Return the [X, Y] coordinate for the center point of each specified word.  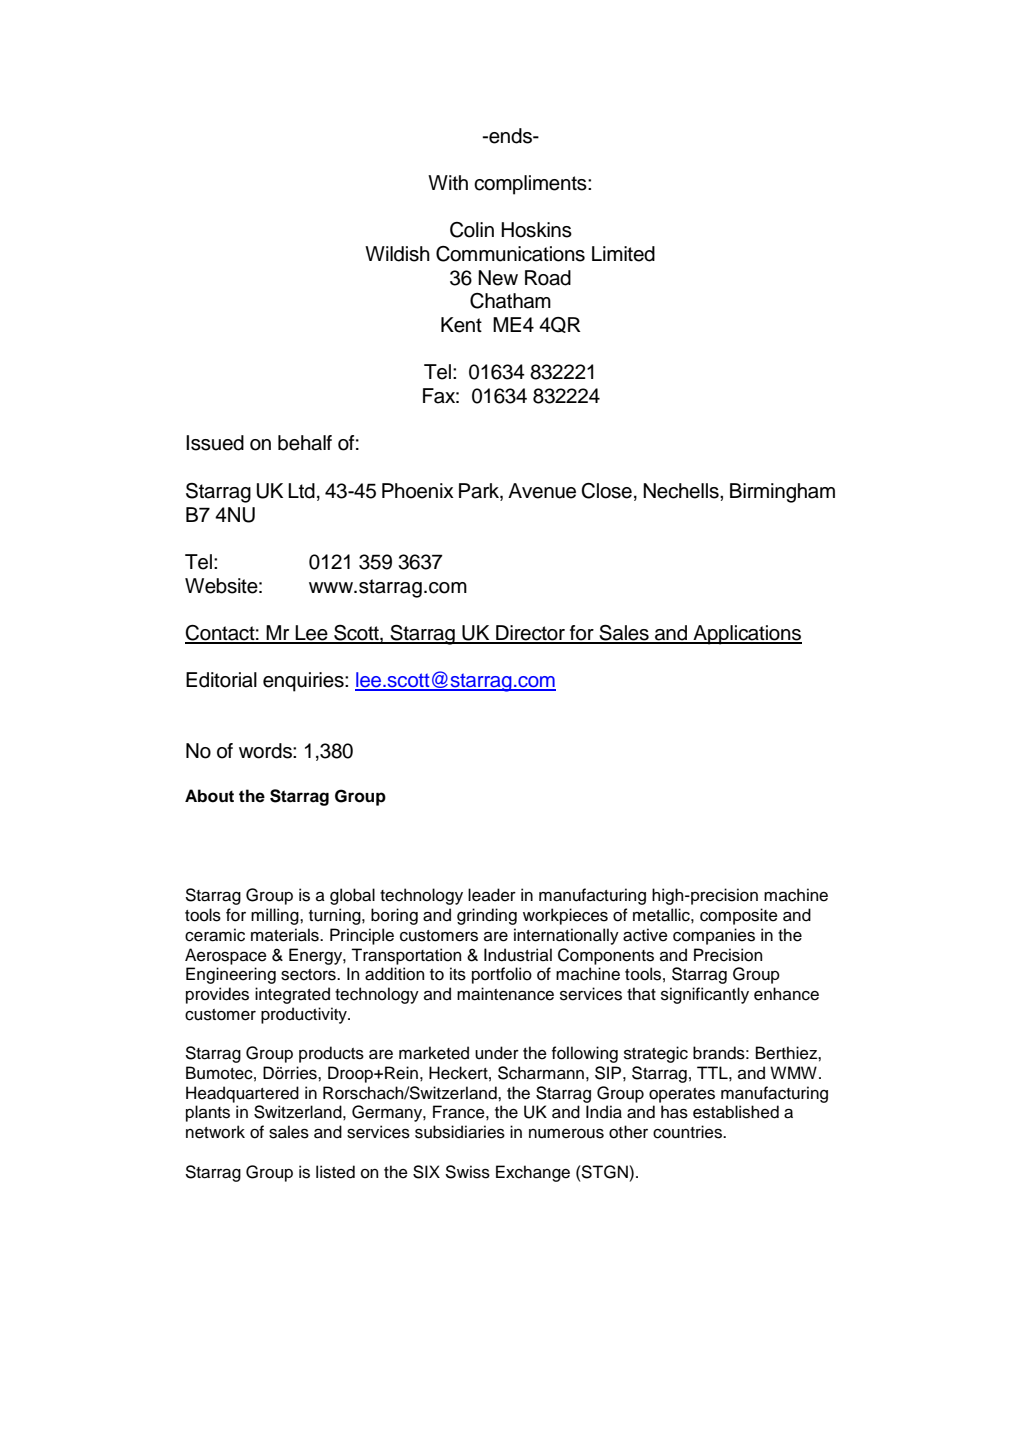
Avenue [542, 491]
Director [531, 634]
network [215, 1132]
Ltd [301, 491]
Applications [746, 635]
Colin [472, 230]
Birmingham [782, 493]
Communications [510, 254]
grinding [487, 916]
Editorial [221, 680]
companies [714, 936]
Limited [623, 254]
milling [276, 916]
